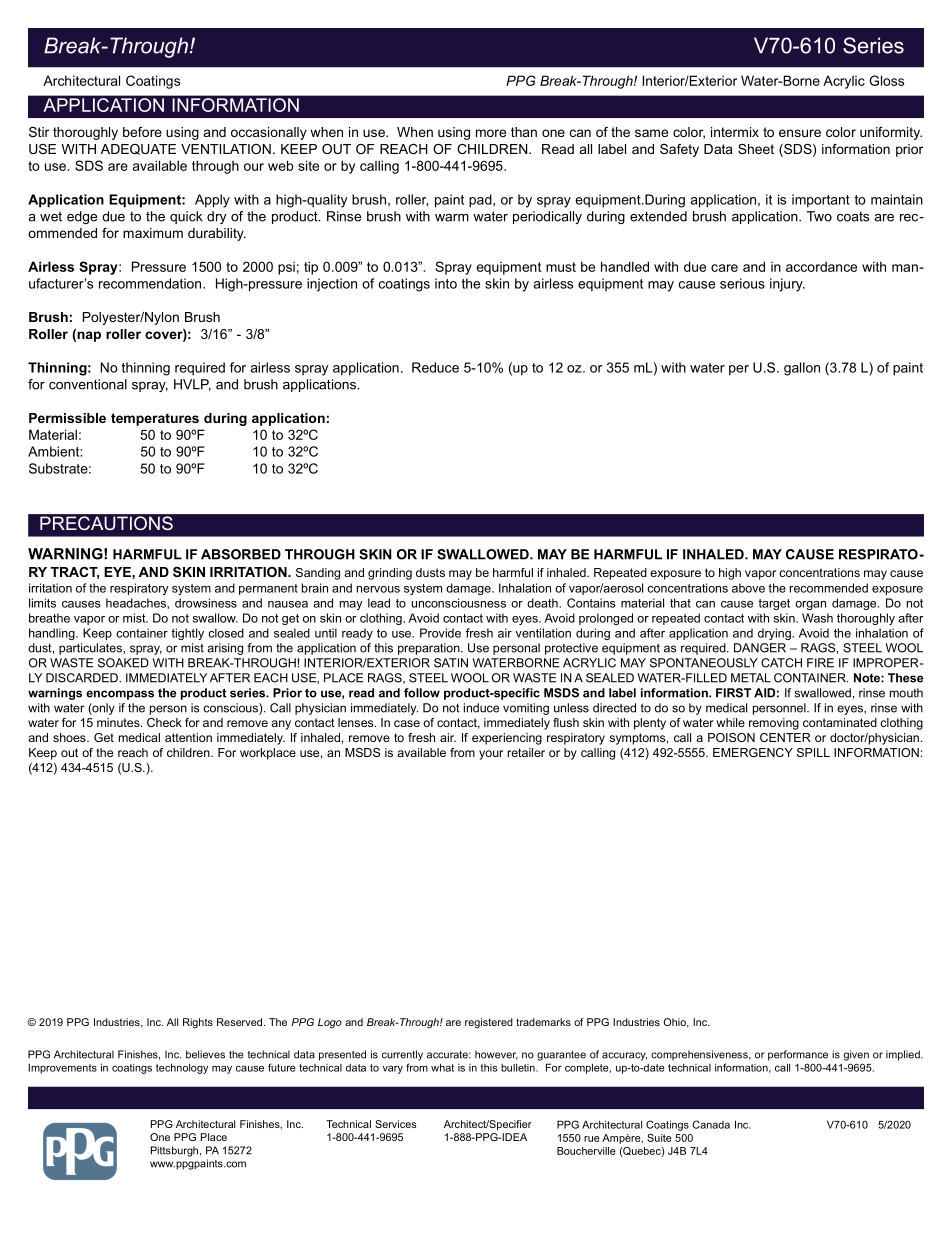 The image size is (952, 1233). What do you see at coordinates (800, 133) in the screenshot?
I see `ensure` at bounding box center [800, 133].
